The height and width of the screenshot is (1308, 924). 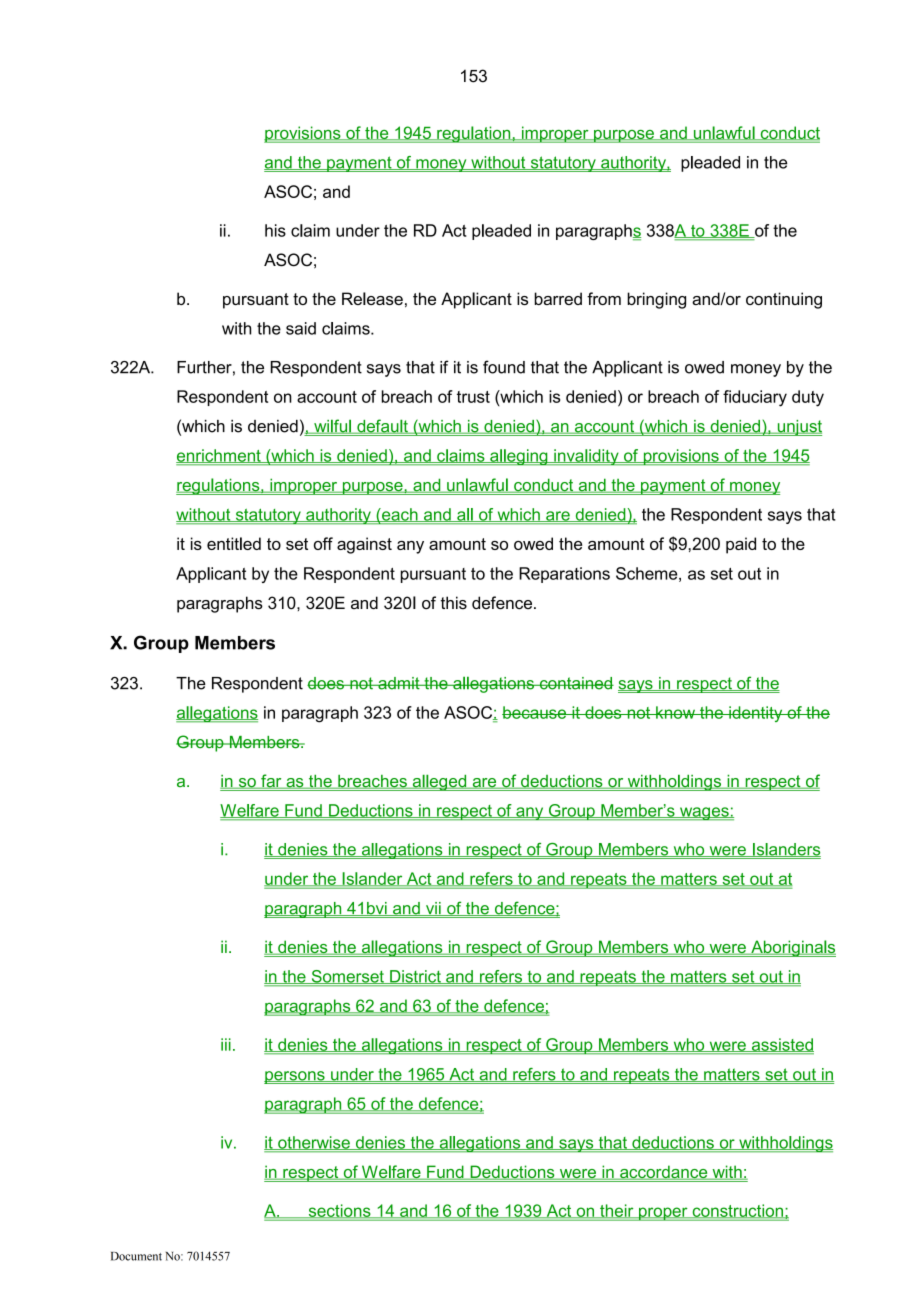 What do you see at coordinates (784, 300) in the screenshot?
I see `continuing` at bounding box center [784, 300].
